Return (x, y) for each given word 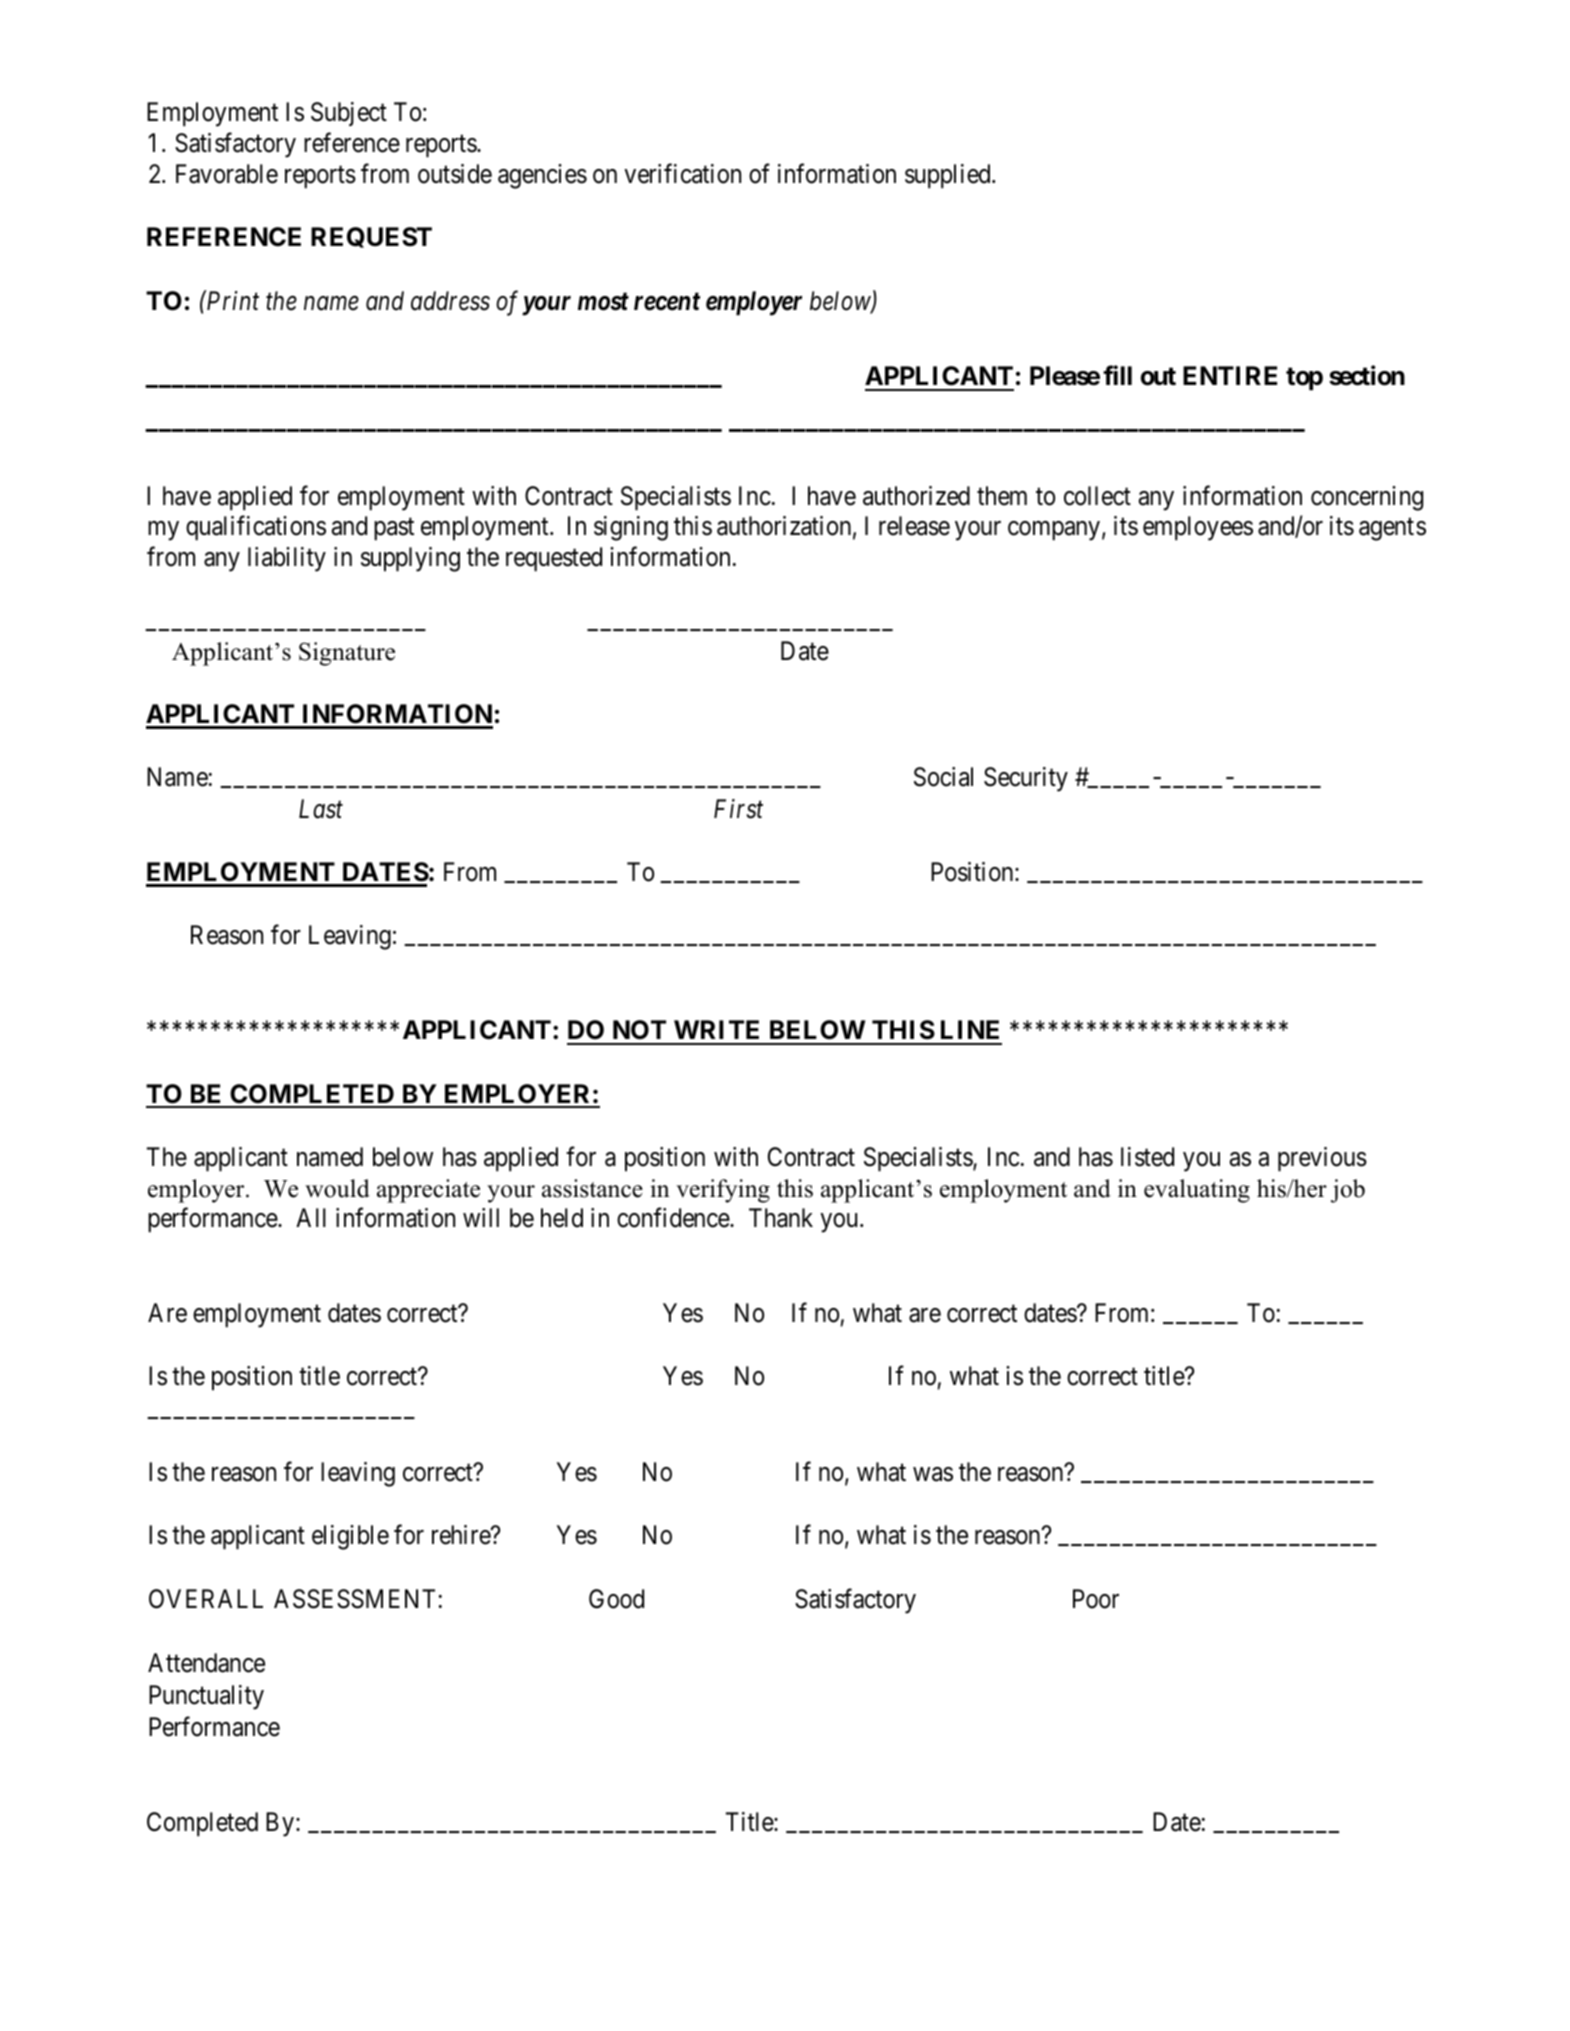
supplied (949, 176)
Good (616, 1599)
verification (682, 173)
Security (1026, 779)
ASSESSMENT (354, 1599)
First (738, 809)
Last (321, 809)
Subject (349, 114)
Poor (1096, 1599)
